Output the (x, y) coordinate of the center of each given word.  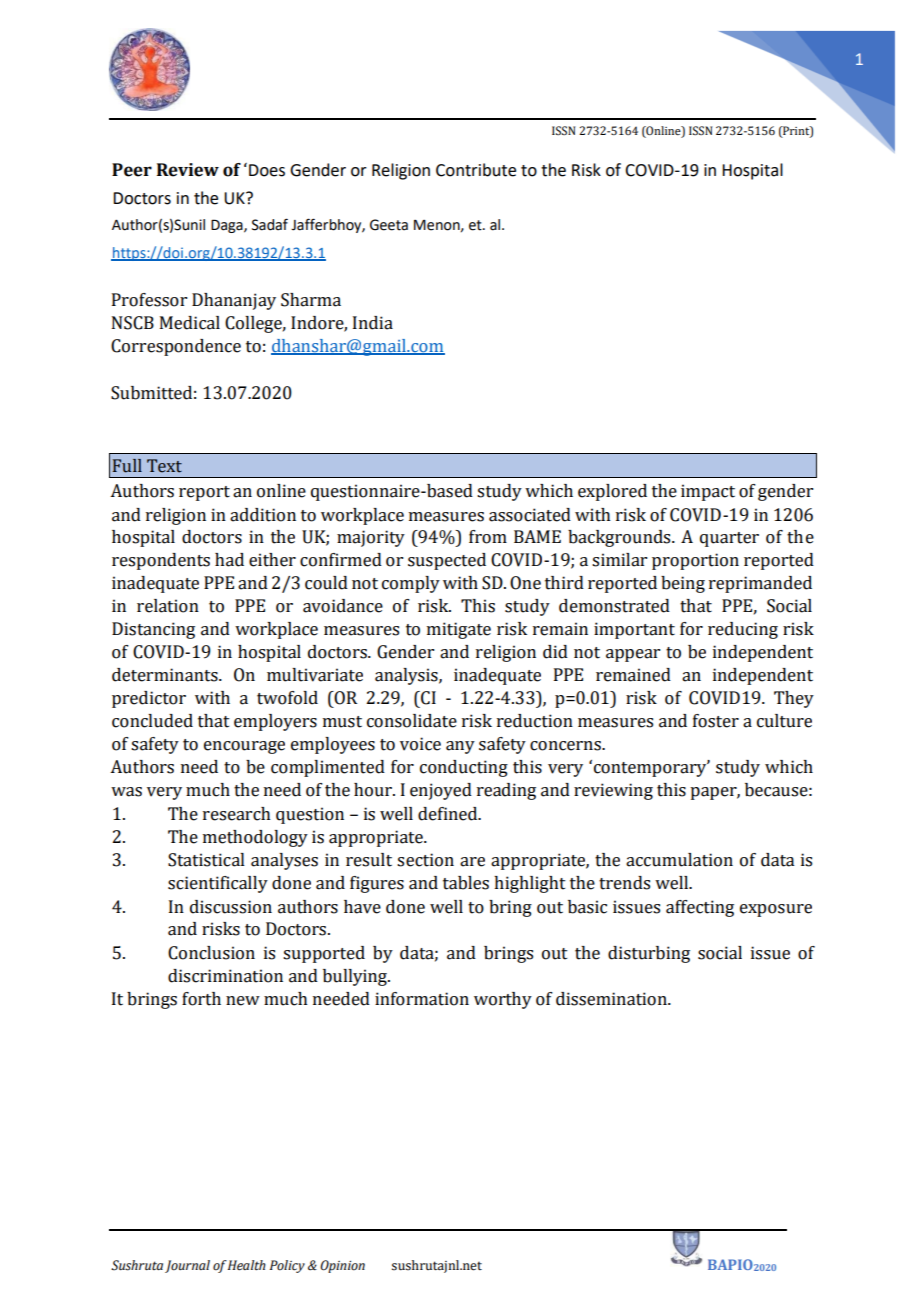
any (460, 747)
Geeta (389, 225)
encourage (244, 747)
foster (716, 721)
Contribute (476, 170)
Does (267, 170)
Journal (187, 1266)
